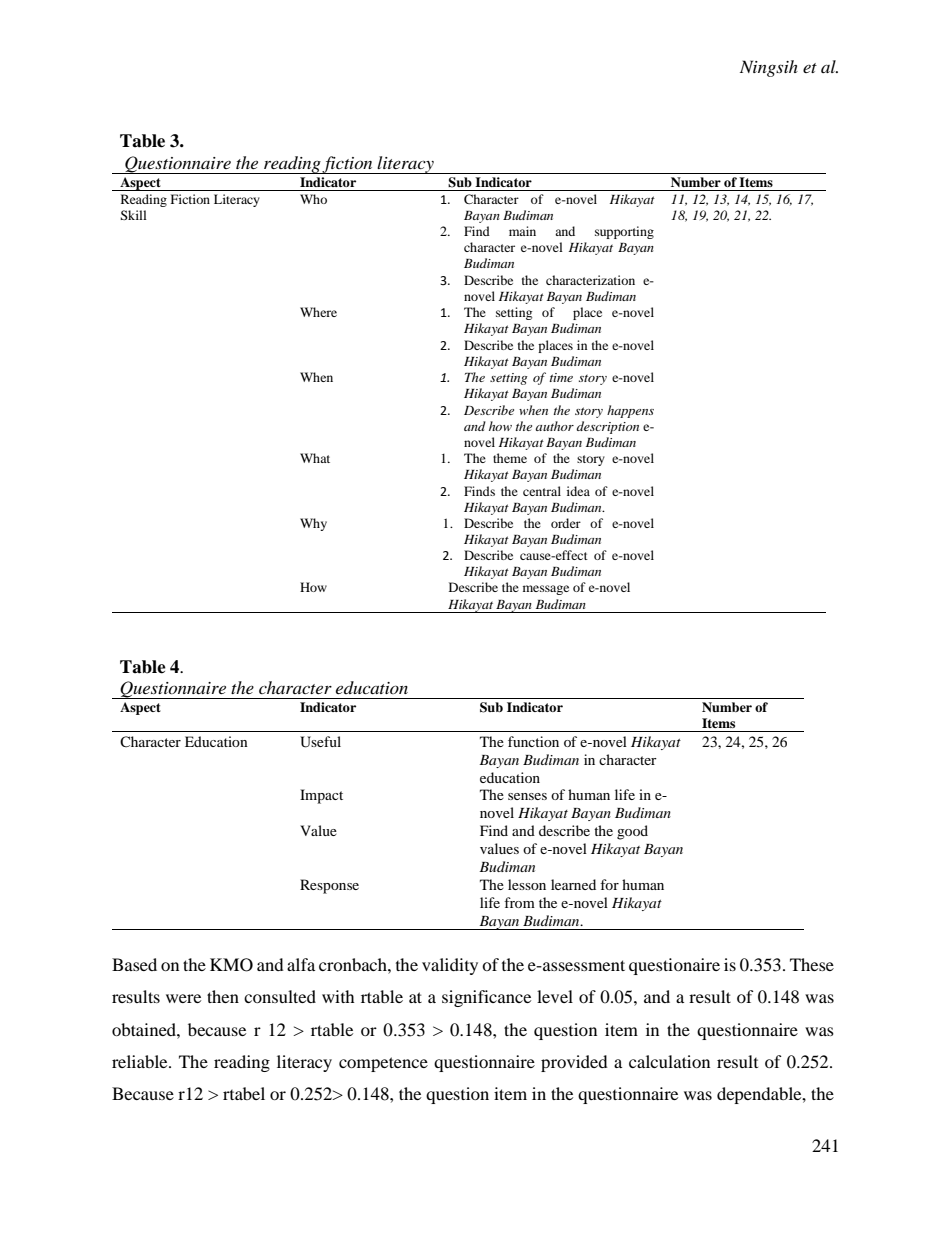 The image size is (952, 1233). What do you see at coordinates (133, 215) in the screenshot?
I see `Skill` at bounding box center [133, 215].
